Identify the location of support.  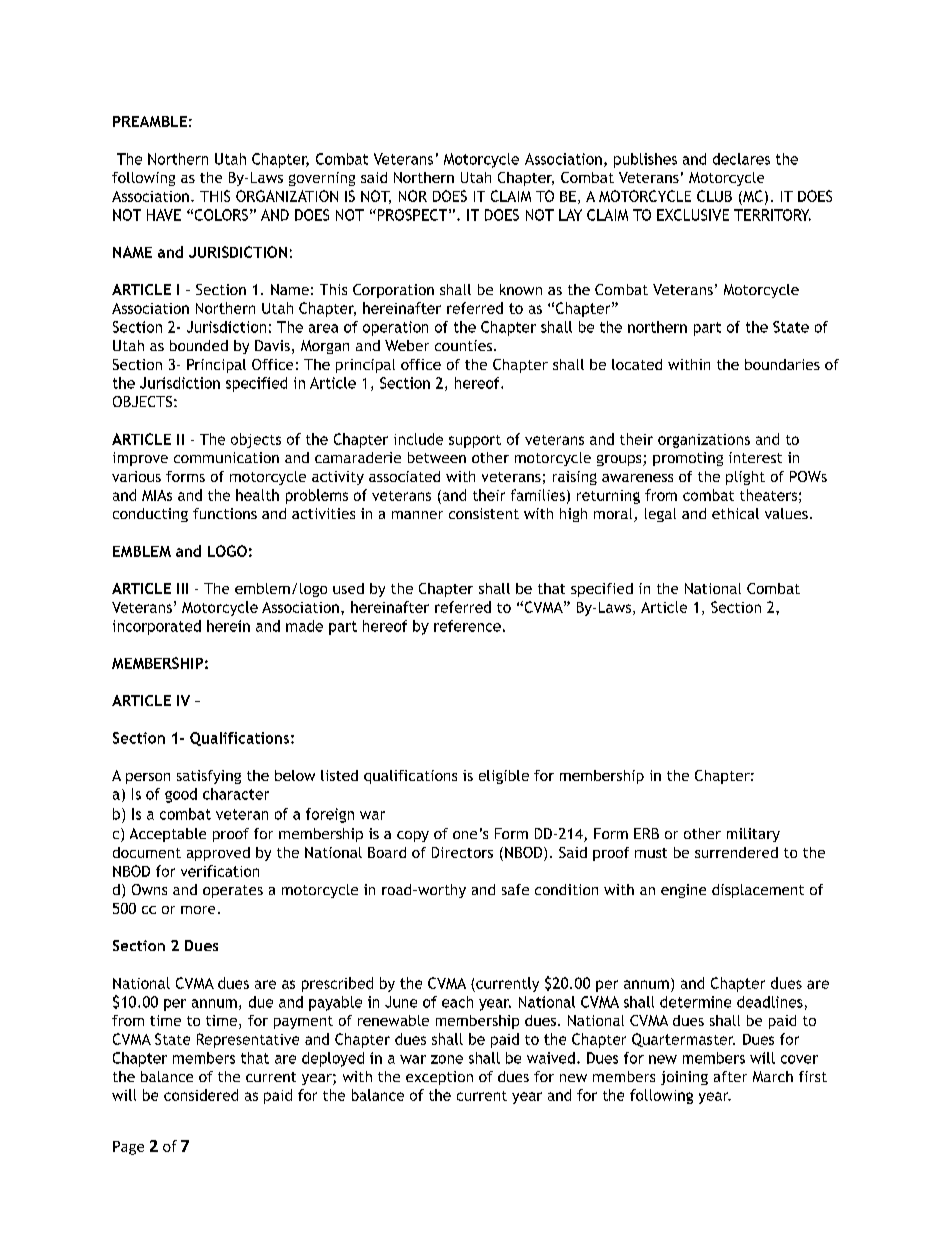
(475, 441).
